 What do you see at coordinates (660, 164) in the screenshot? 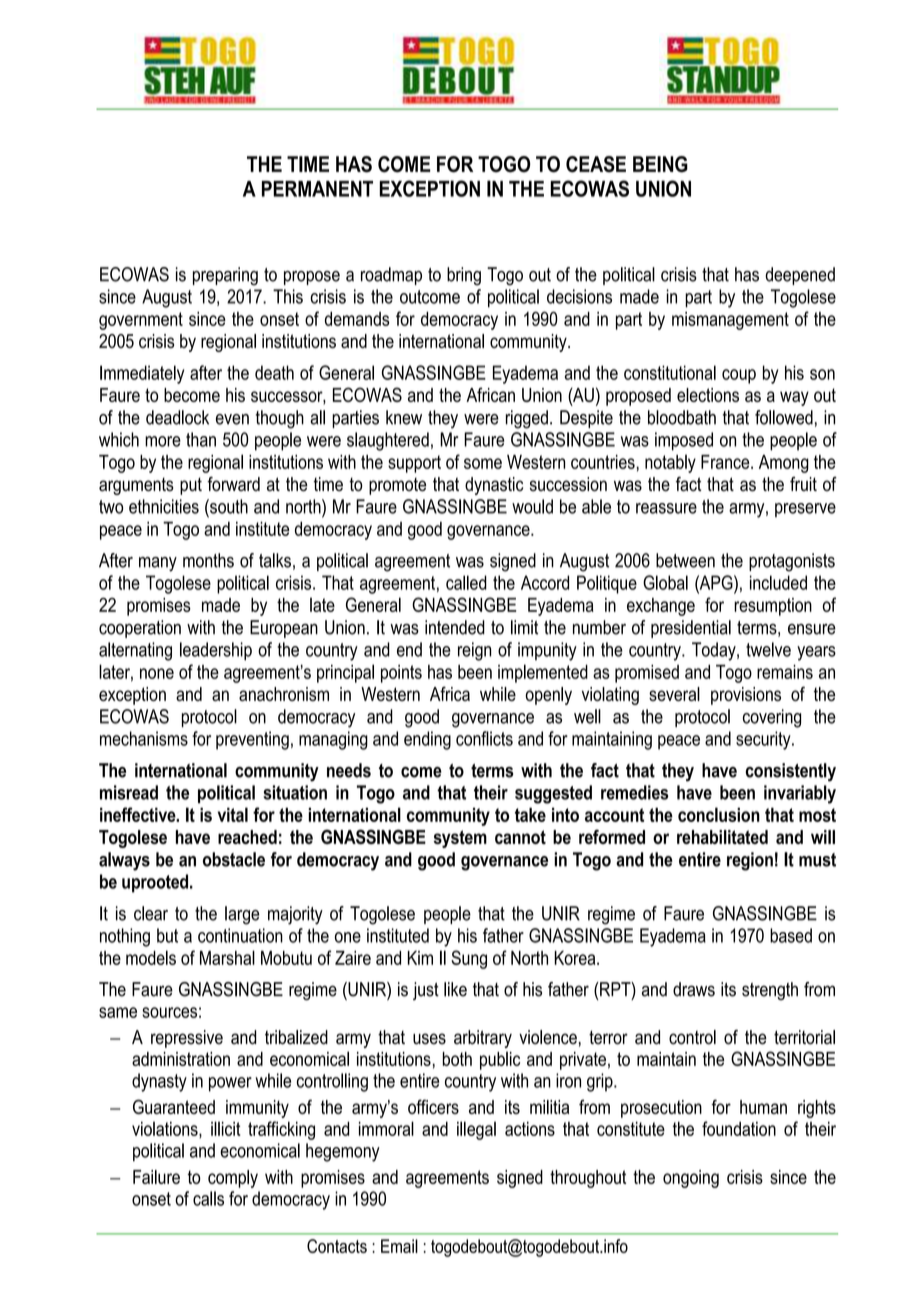
I see `BEING` at bounding box center [660, 164].
